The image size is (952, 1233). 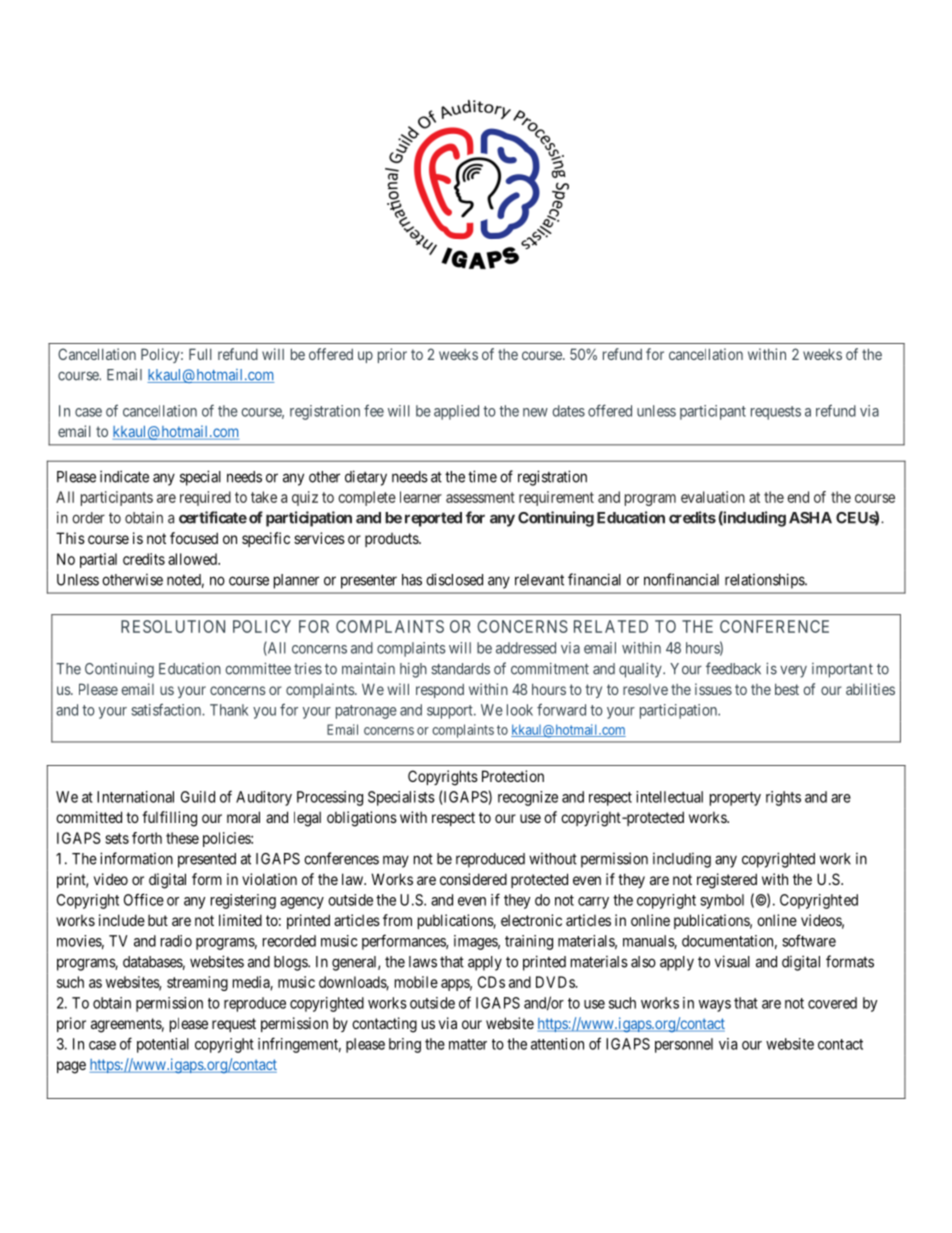 I want to click on matter, so click(x=468, y=1044).
